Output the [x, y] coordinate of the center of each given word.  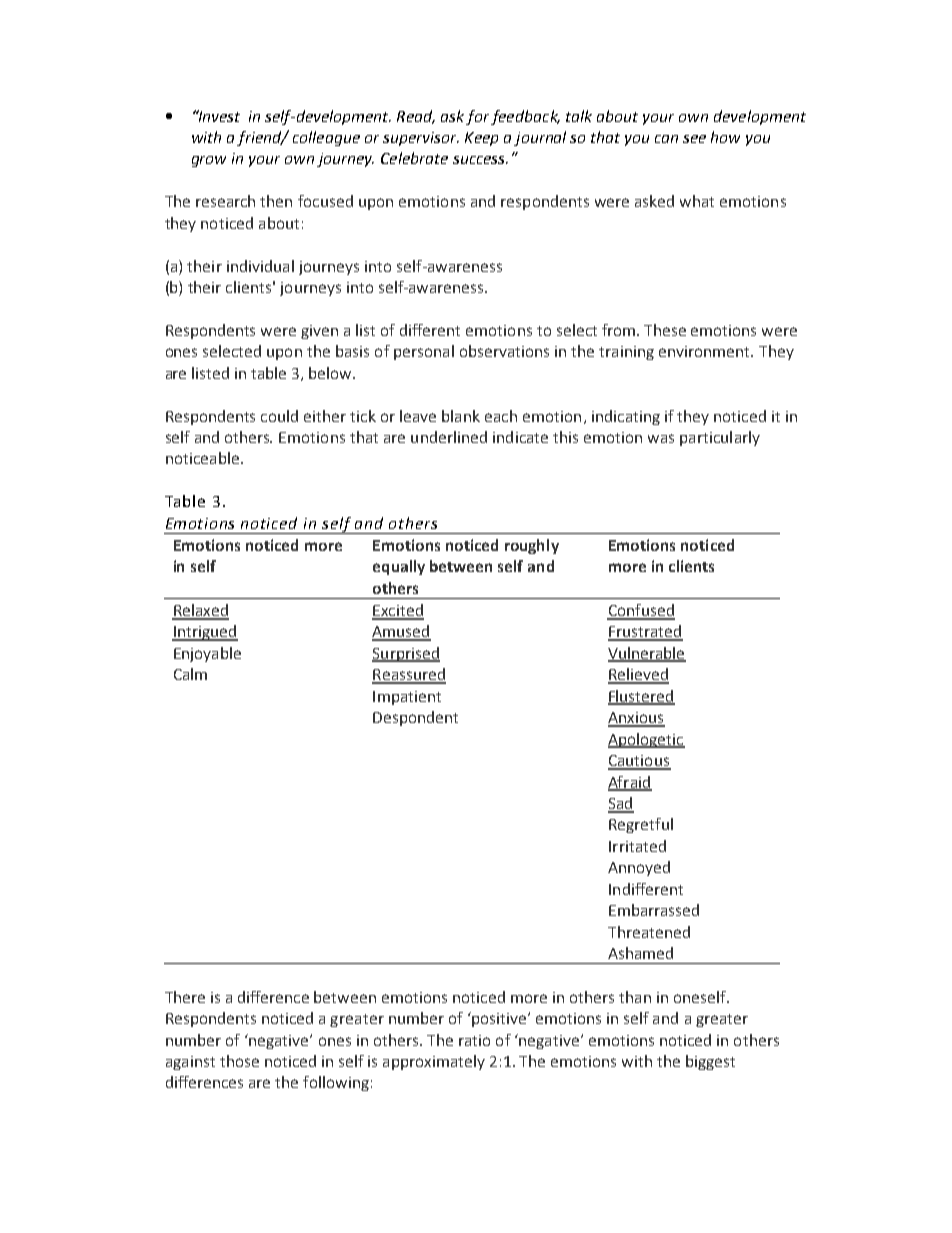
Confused [641, 611]
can [666, 139]
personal [424, 352]
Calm [190, 674]
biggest [710, 1062]
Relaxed [200, 611]
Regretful [641, 825]
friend [260, 138]
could [279, 416]
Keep [481, 139]
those [239, 1061]
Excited [398, 611]
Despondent [415, 718]
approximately [434, 1062]
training [626, 353]
